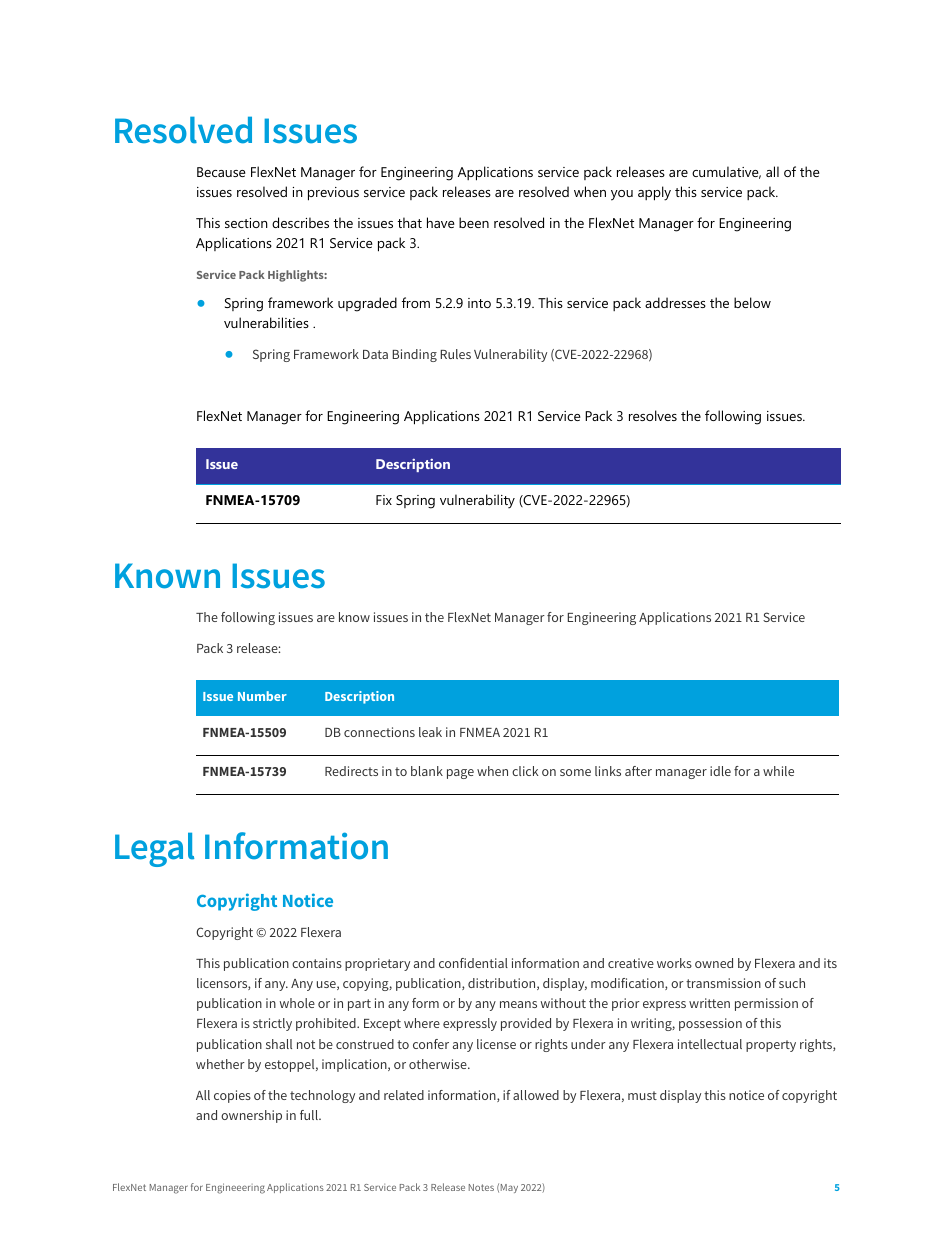 The height and width of the image is (1233, 952). Describe the element at coordinates (714, 963) in the image. I see `owned` at that location.
